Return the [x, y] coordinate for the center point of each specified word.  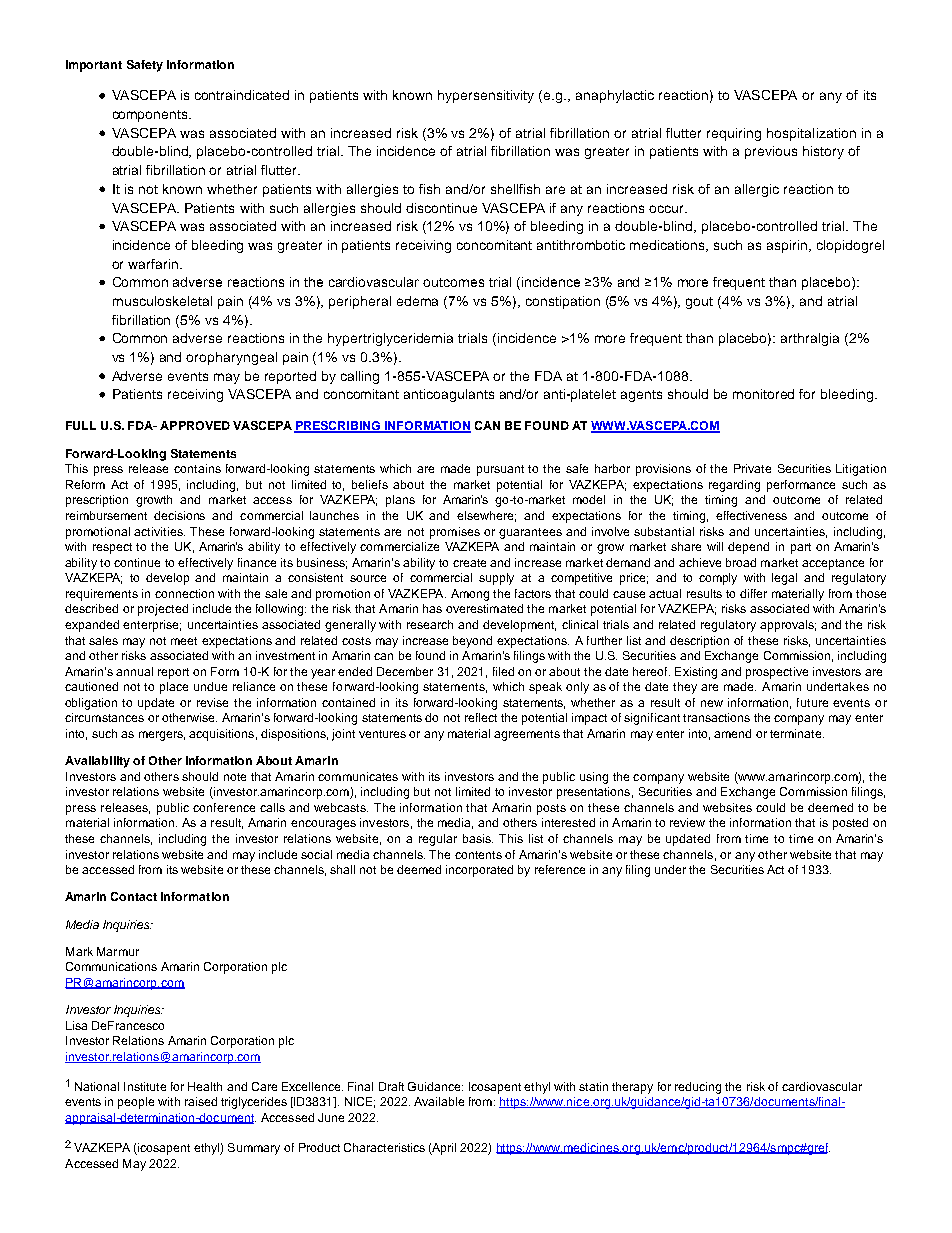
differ [753, 593]
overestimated [484, 608]
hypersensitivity [486, 96]
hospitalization [811, 134]
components [151, 116]
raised [201, 1101]
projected [163, 610]
